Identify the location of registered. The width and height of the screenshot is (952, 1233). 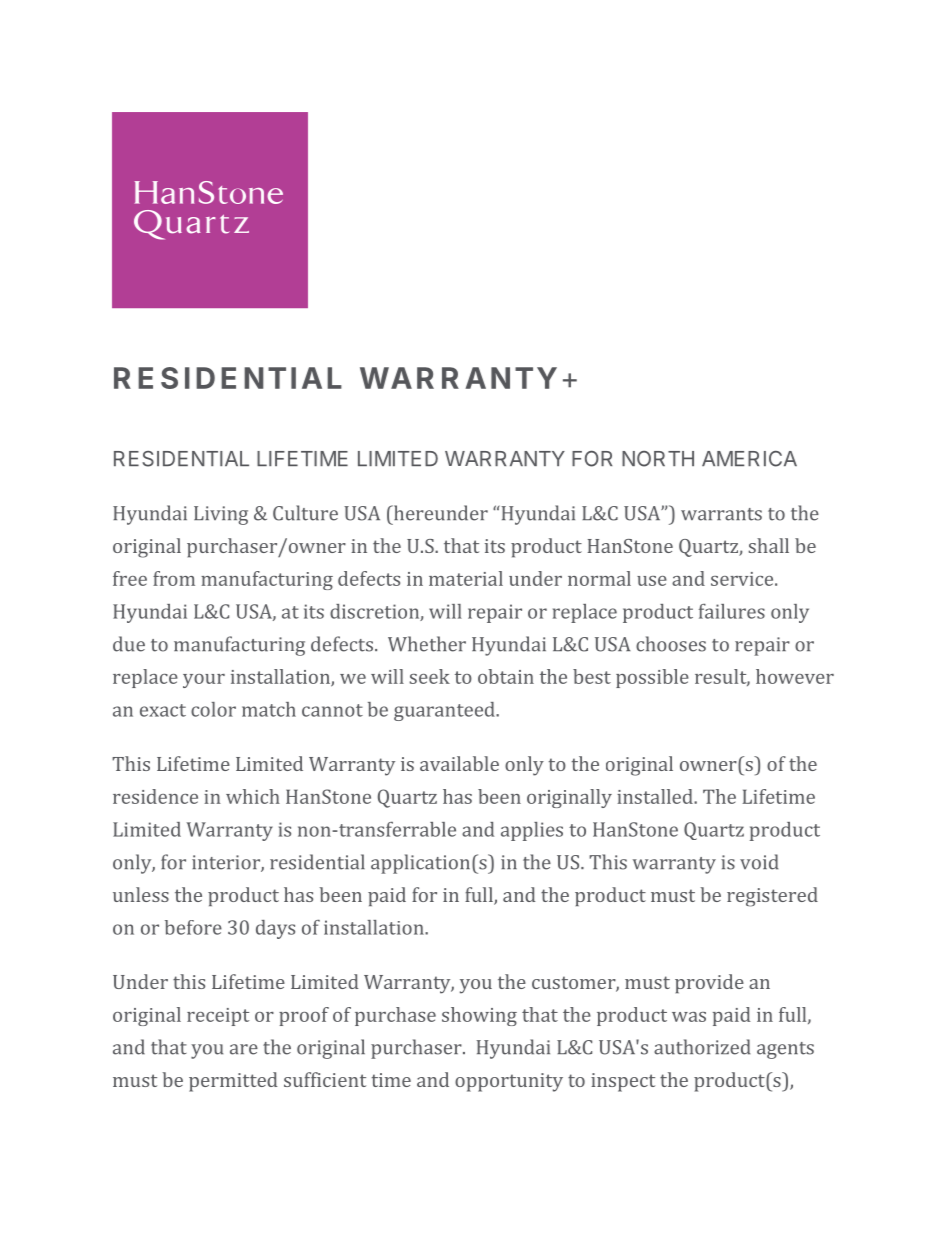
(772, 897).
